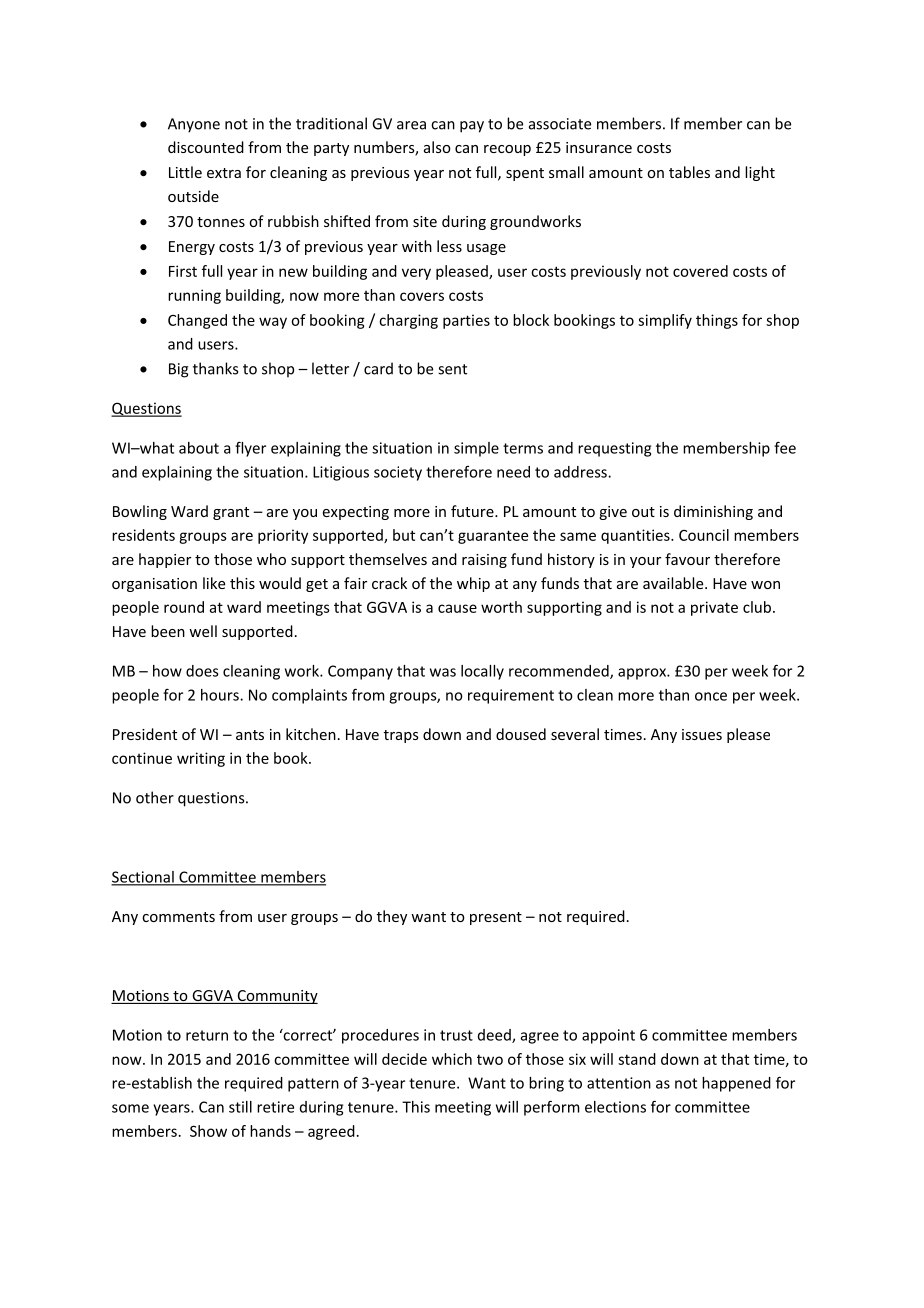  I want to click on also, so click(437, 147).
